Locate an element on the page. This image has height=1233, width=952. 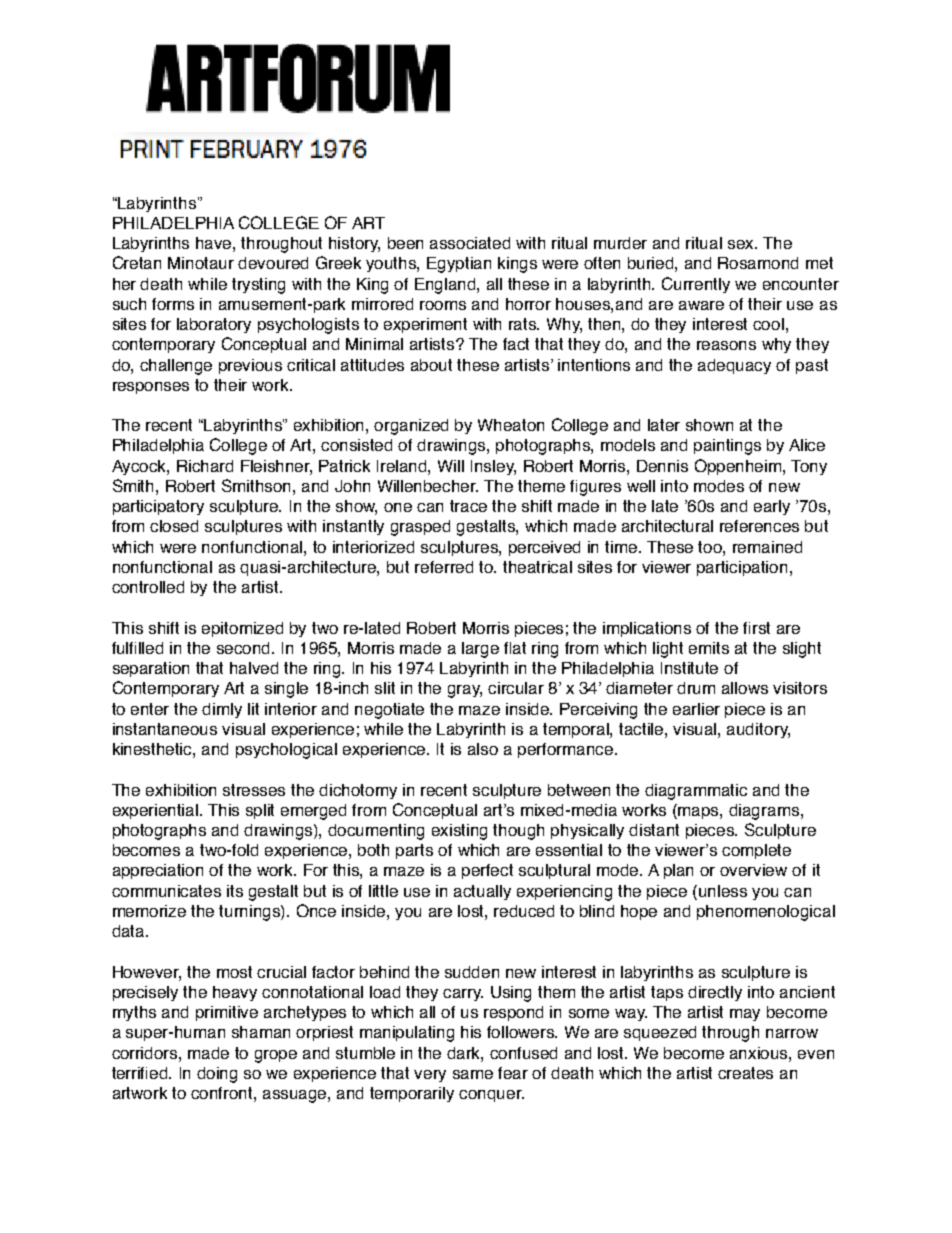
sex is located at coordinates (742, 244).
